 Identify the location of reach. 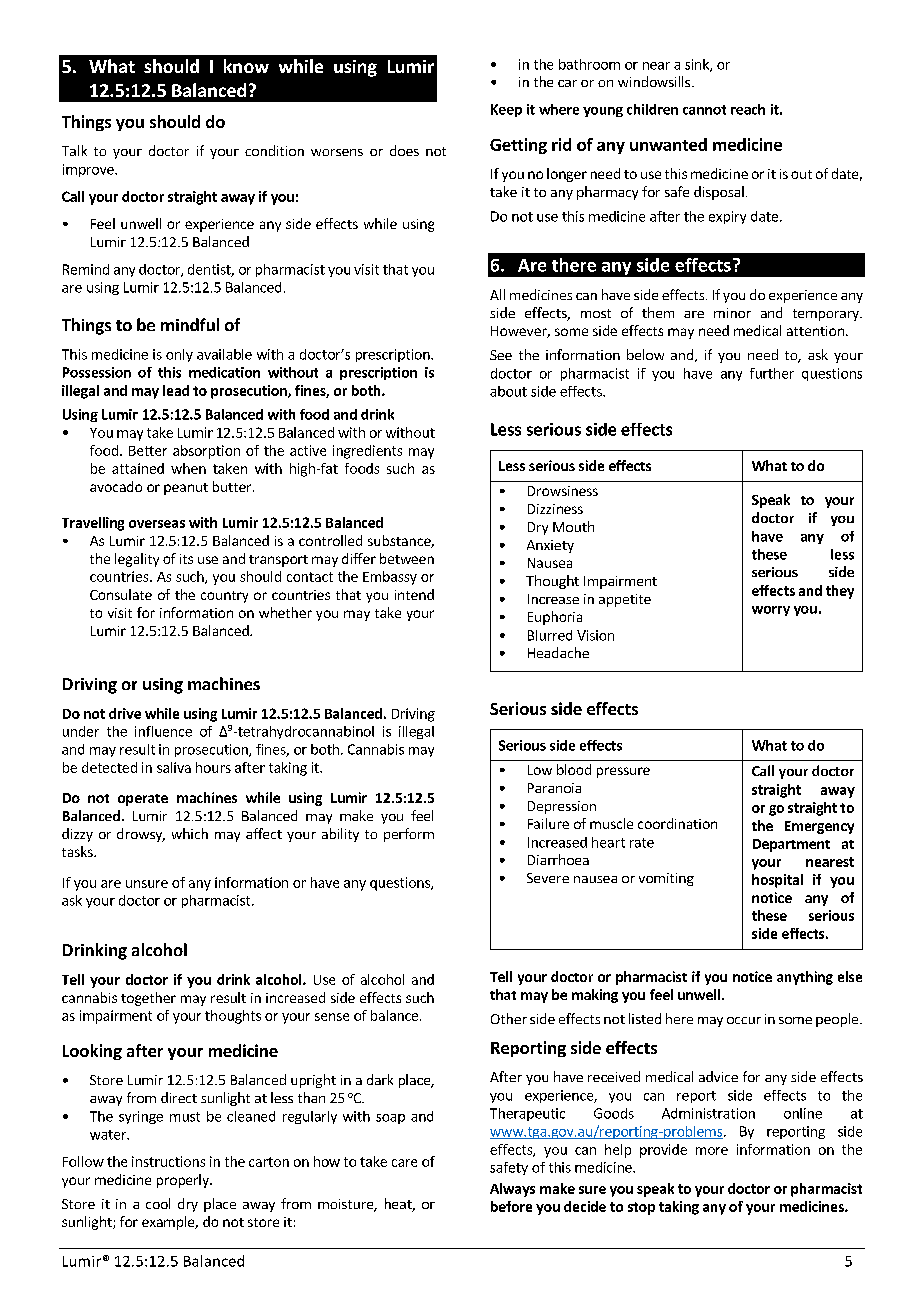
(748, 109).
